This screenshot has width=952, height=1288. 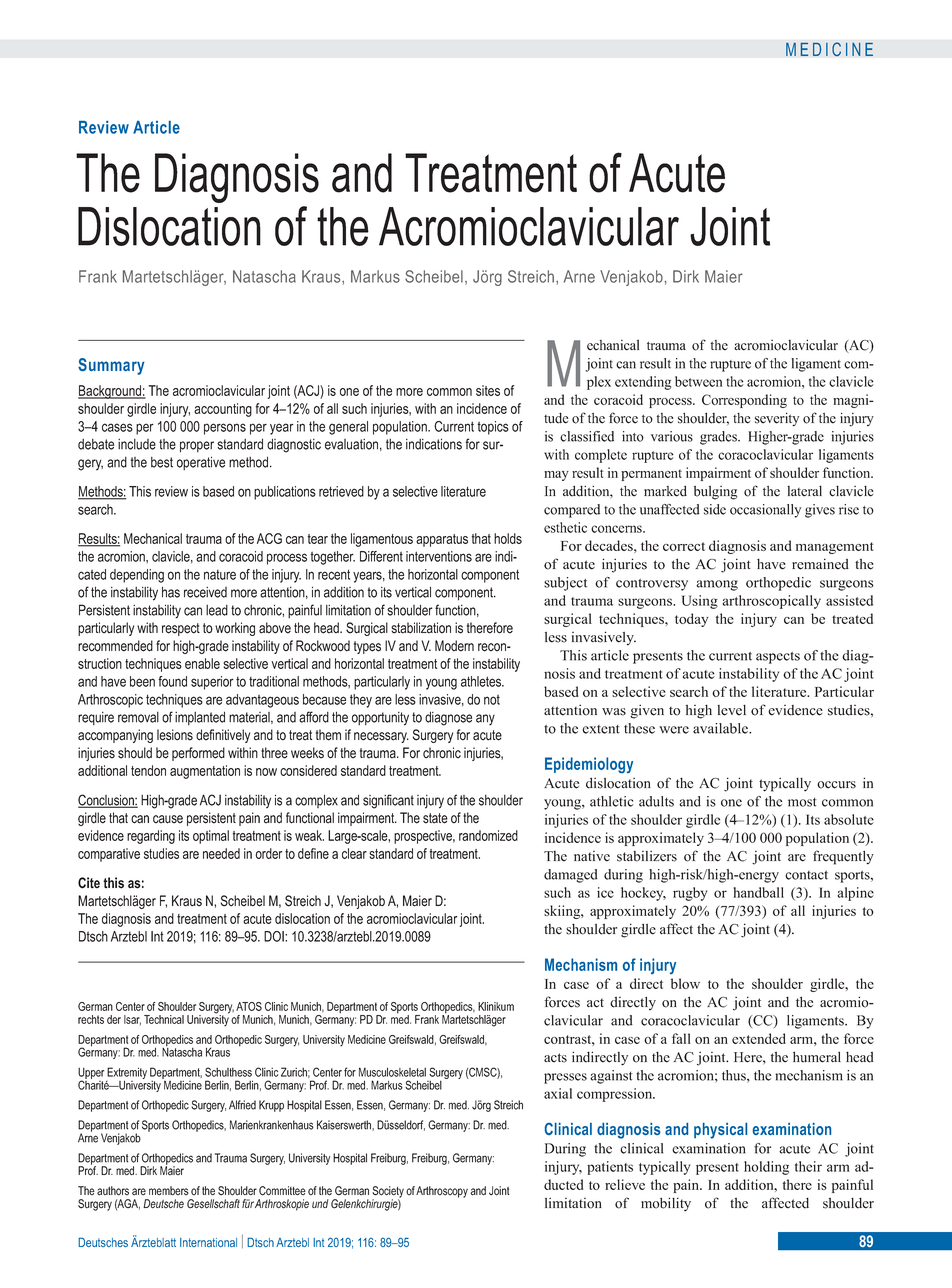 What do you see at coordinates (802, 802) in the screenshot?
I see `most` at bounding box center [802, 802].
